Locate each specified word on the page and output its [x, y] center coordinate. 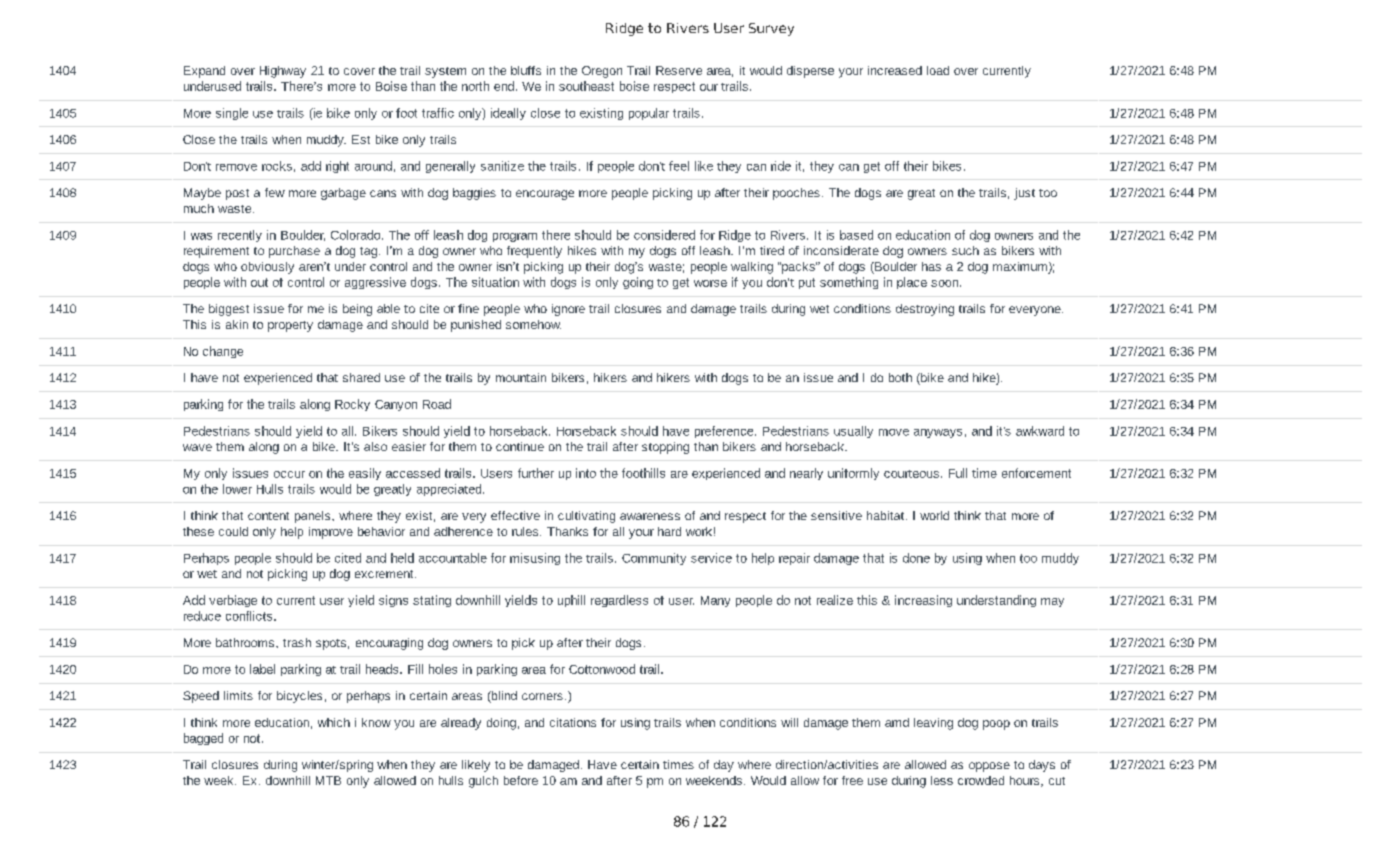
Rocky [352, 405]
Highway [283, 72]
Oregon [602, 72]
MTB [328, 780]
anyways [938, 433]
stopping [665, 448]
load [938, 70]
